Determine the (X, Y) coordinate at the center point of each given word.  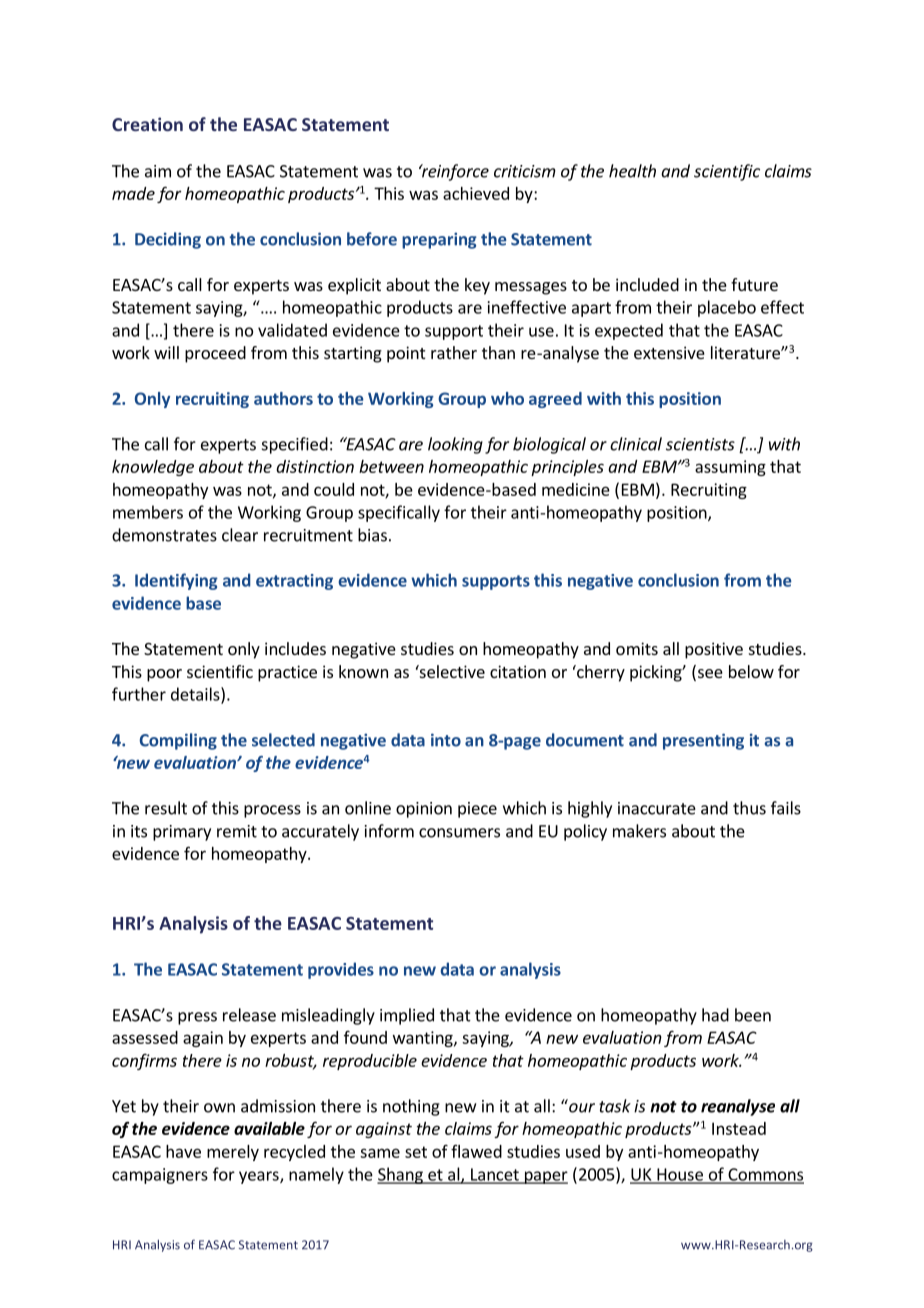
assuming (730, 468)
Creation (147, 124)
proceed (215, 354)
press (197, 1018)
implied (407, 1016)
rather (454, 352)
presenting (703, 741)
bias (372, 535)
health (632, 171)
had (715, 1015)
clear (240, 535)
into (446, 740)
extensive (669, 352)
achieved (476, 193)
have (183, 1151)
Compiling (178, 741)
